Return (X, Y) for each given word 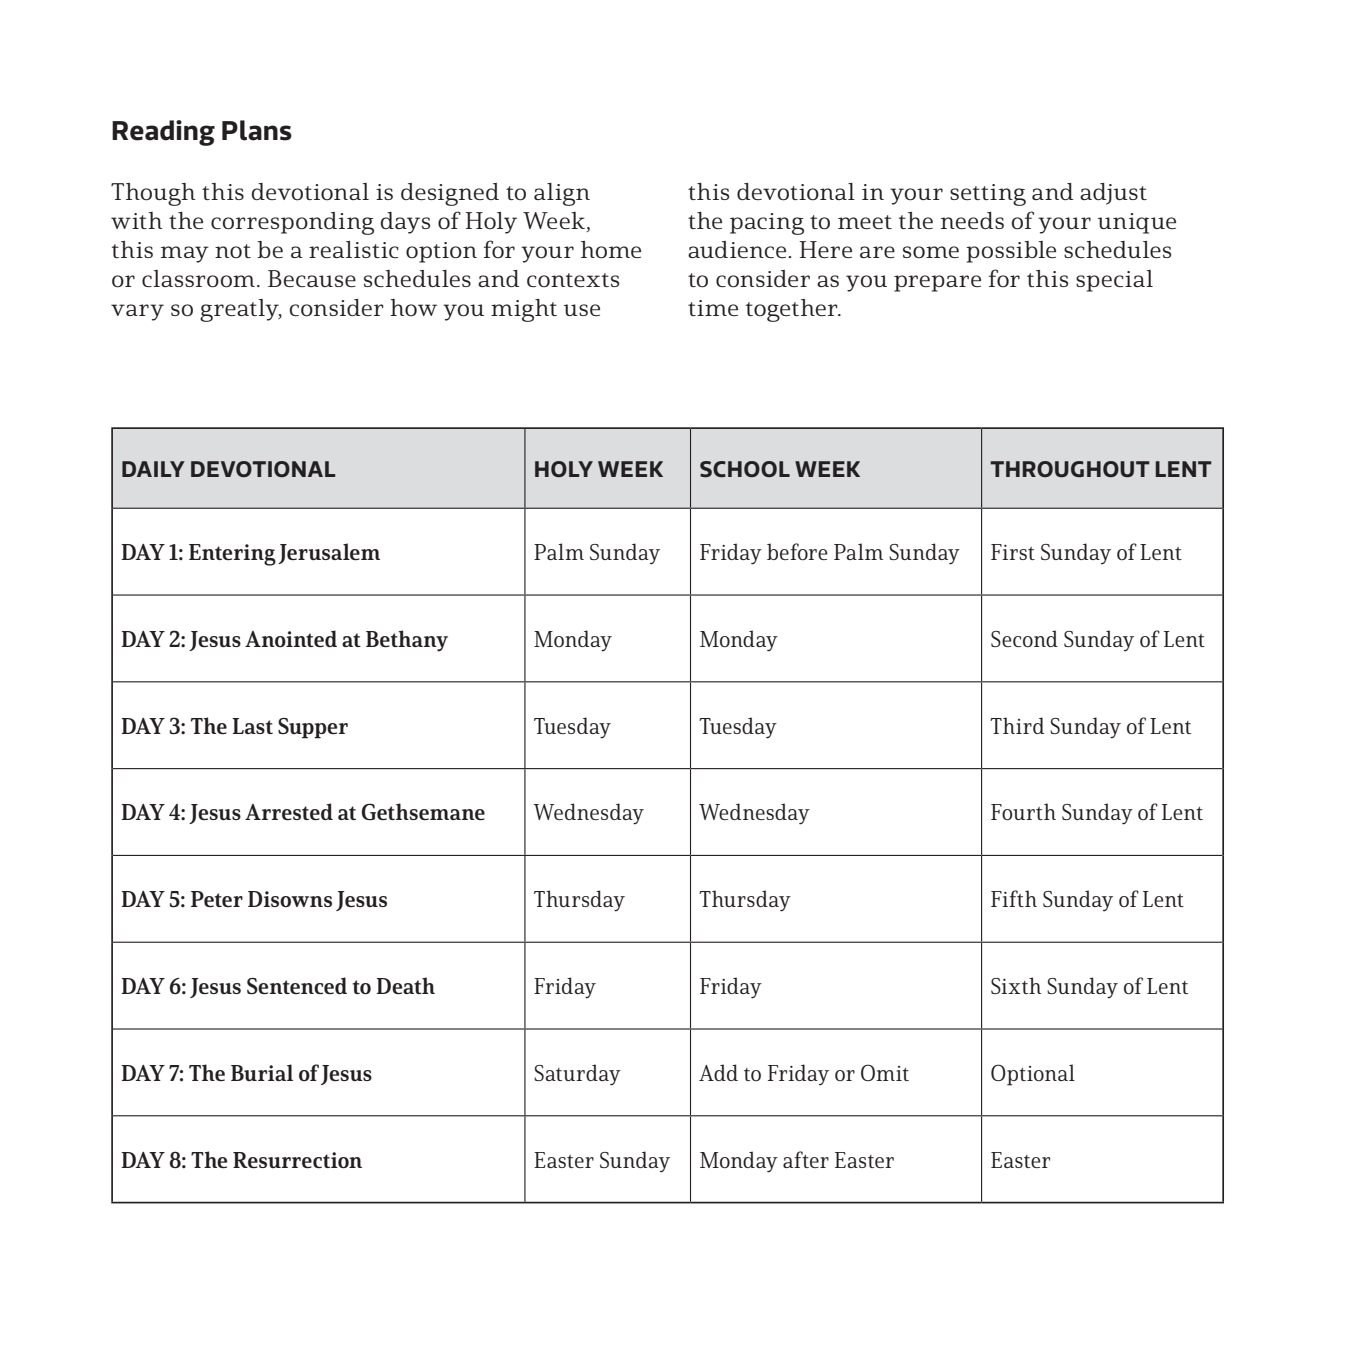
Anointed (291, 638)
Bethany (407, 641)
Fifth (1014, 898)
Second (1024, 638)
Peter (217, 899)
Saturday (577, 1075)
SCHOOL (745, 469)
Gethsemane (423, 812)
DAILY (153, 469)
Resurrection (297, 1160)
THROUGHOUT (1070, 469)
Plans (257, 130)
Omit (885, 1072)
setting (988, 195)
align (562, 194)
